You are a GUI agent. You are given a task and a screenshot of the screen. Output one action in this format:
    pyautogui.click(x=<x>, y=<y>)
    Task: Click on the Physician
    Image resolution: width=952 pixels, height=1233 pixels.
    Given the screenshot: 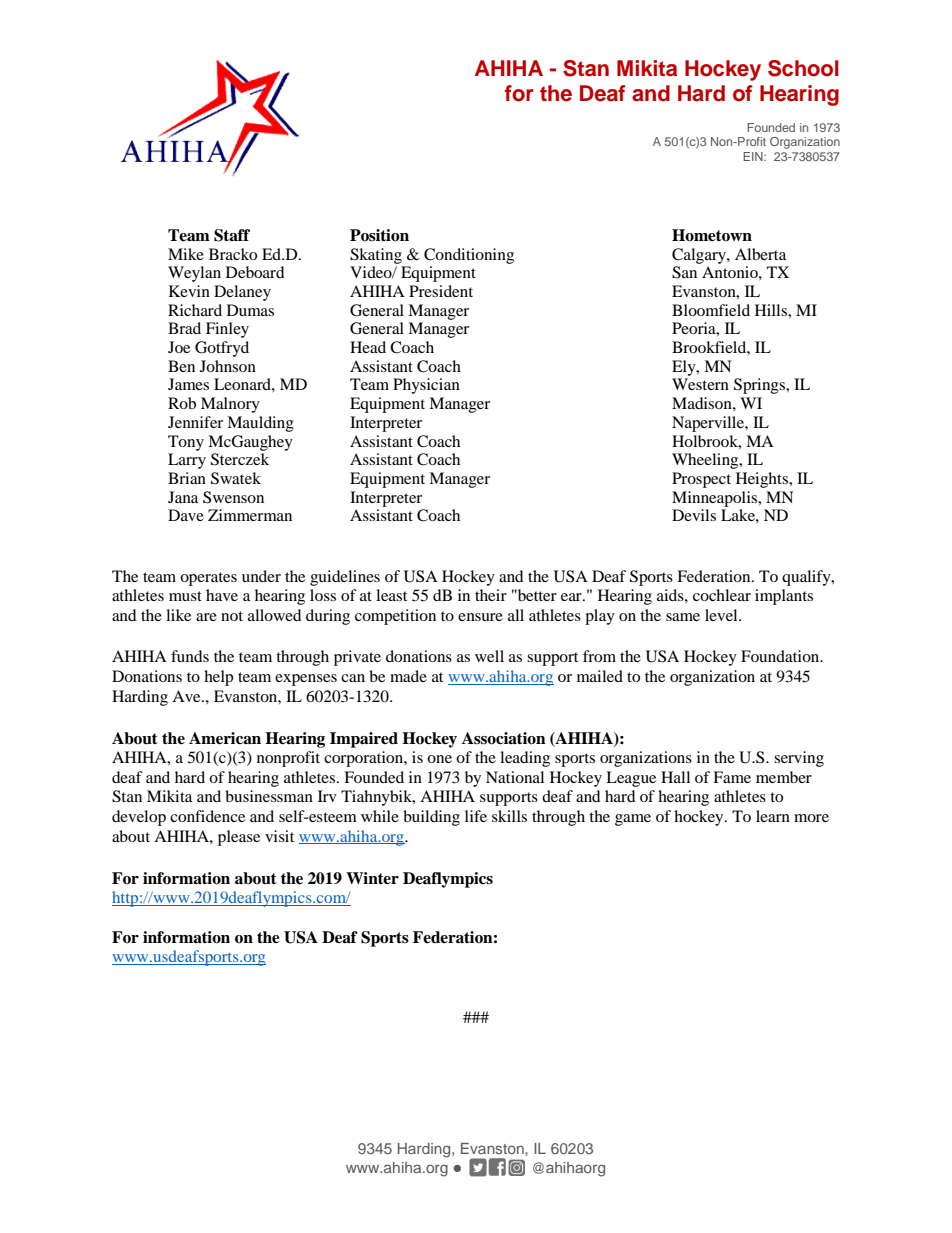 What is the action you would take?
    pyautogui.click(x=426, y=386)
